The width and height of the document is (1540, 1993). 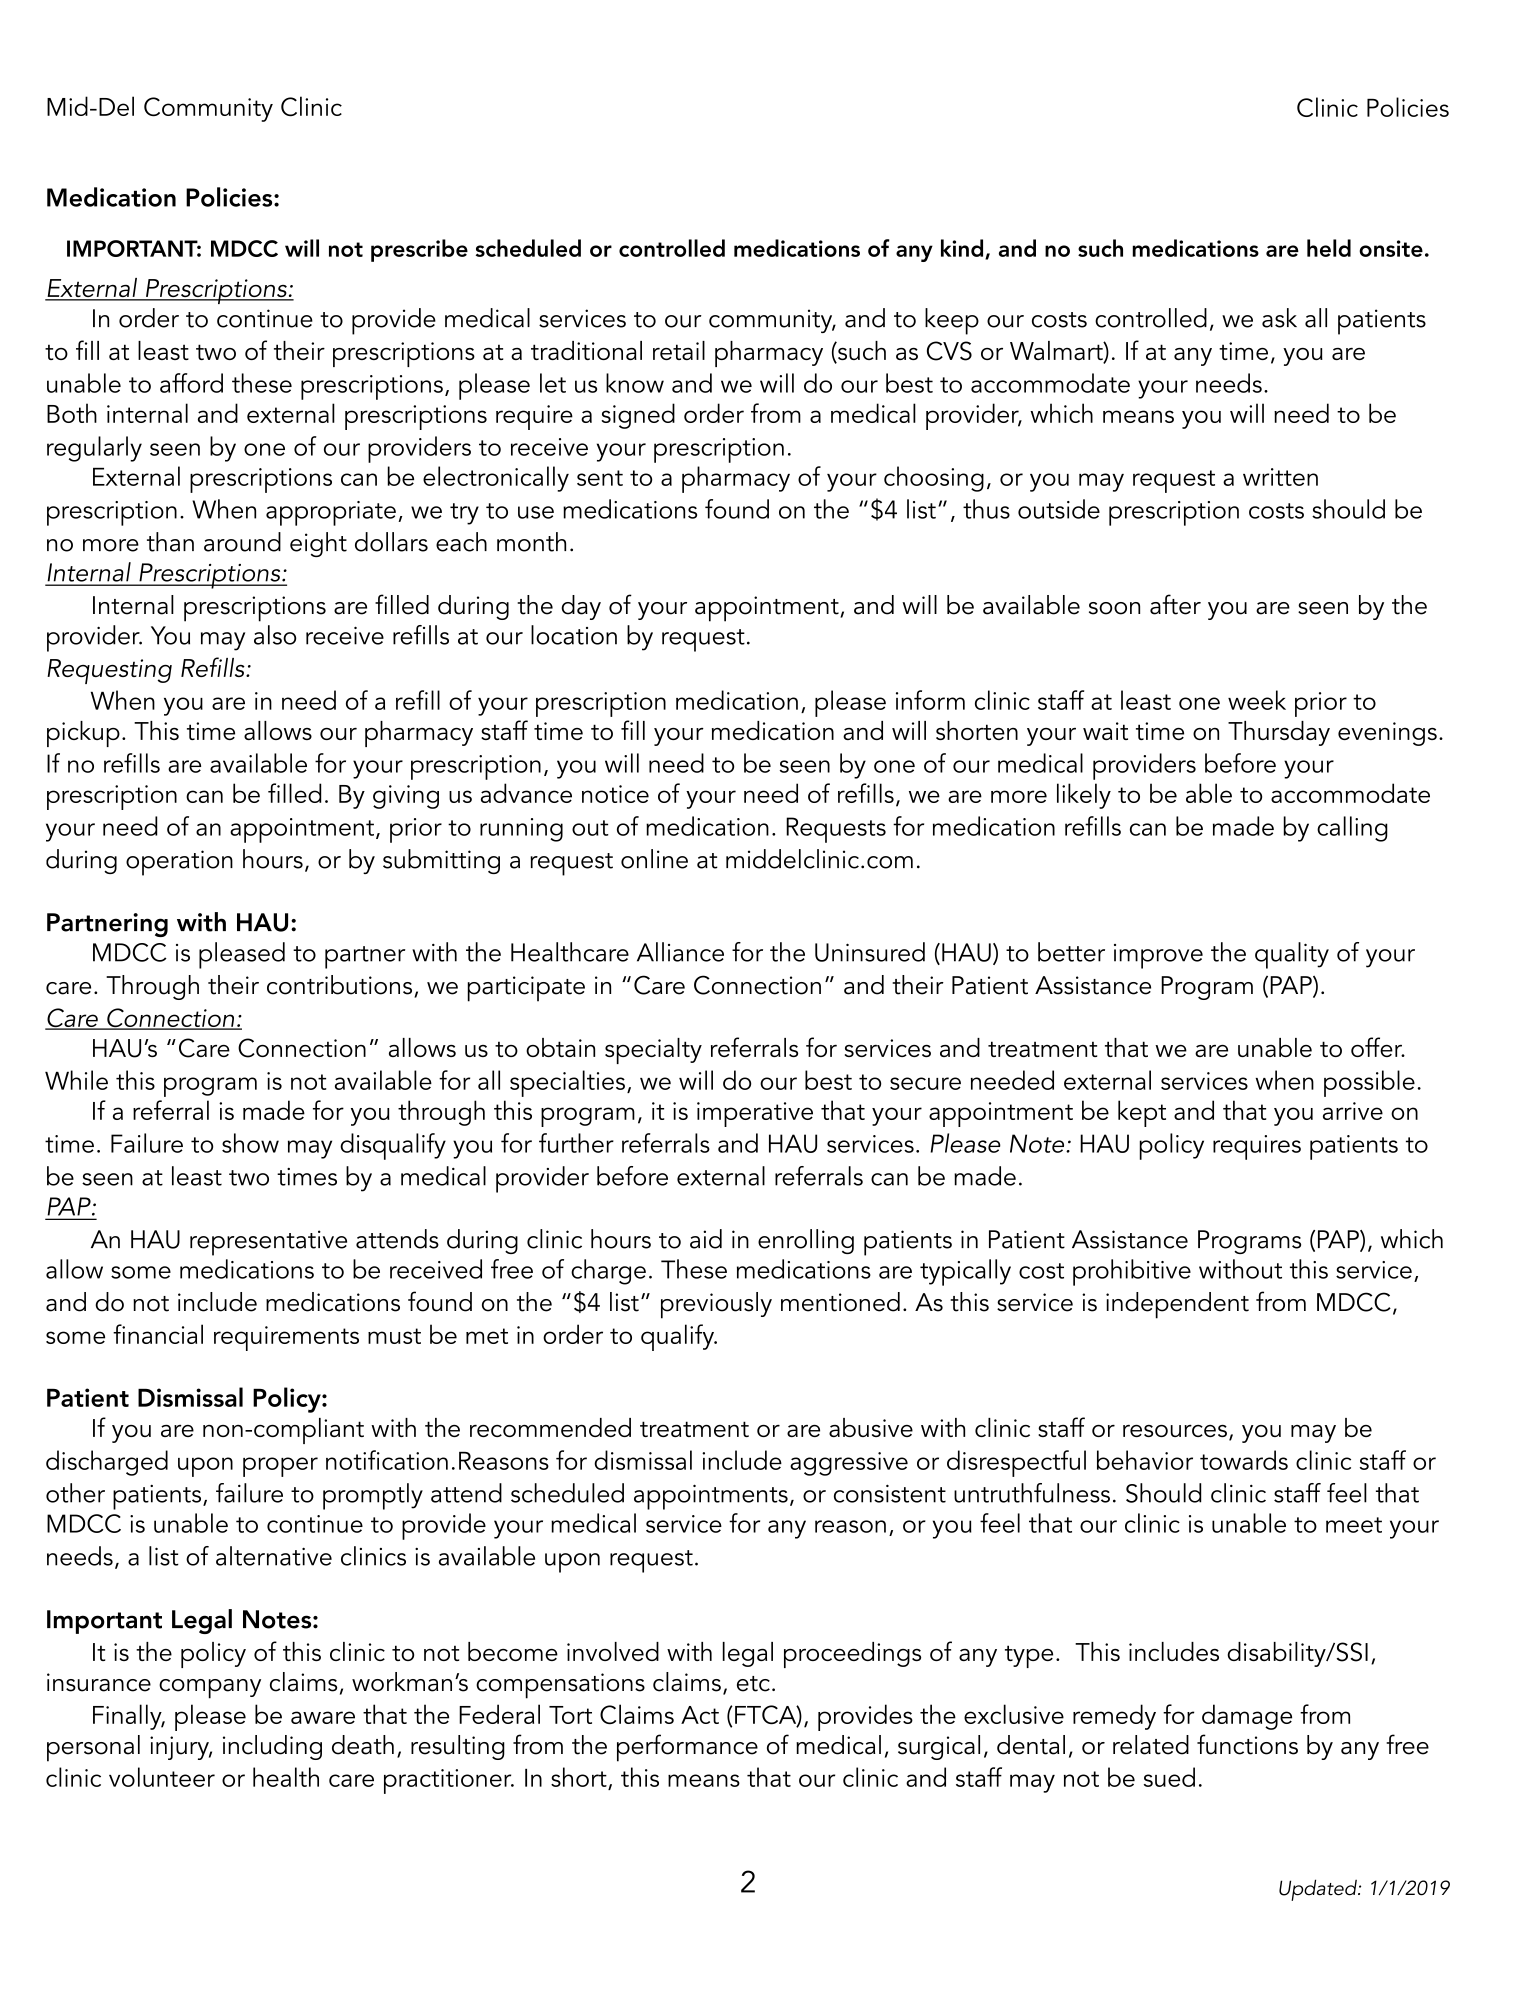 I want to click on imperative, so click(x=755, y=1114).
